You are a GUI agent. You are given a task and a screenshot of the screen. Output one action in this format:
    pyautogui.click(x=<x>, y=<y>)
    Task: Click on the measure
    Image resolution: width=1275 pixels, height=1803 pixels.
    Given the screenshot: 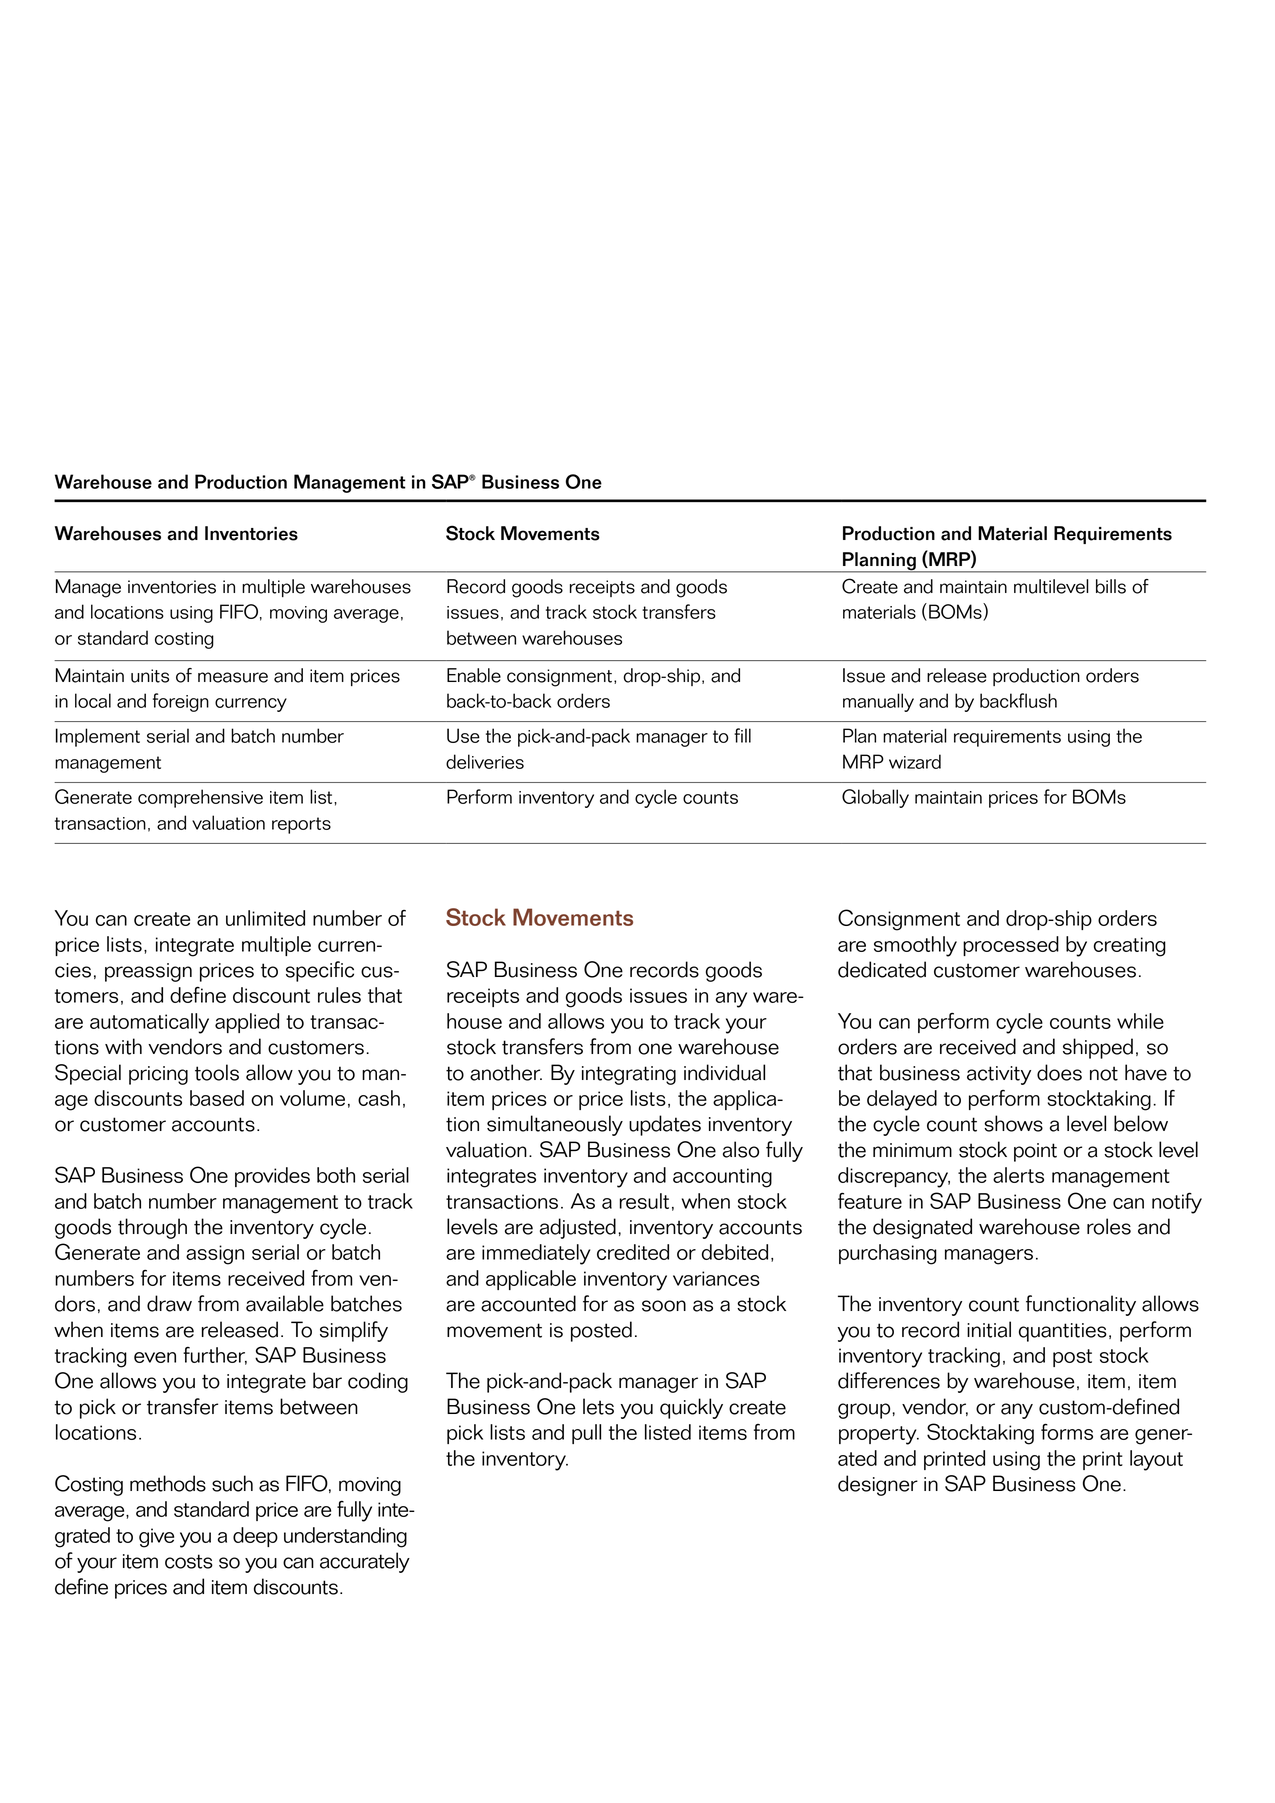 What is the action you would take?
    pyautogui.click(x=233, y=677)
